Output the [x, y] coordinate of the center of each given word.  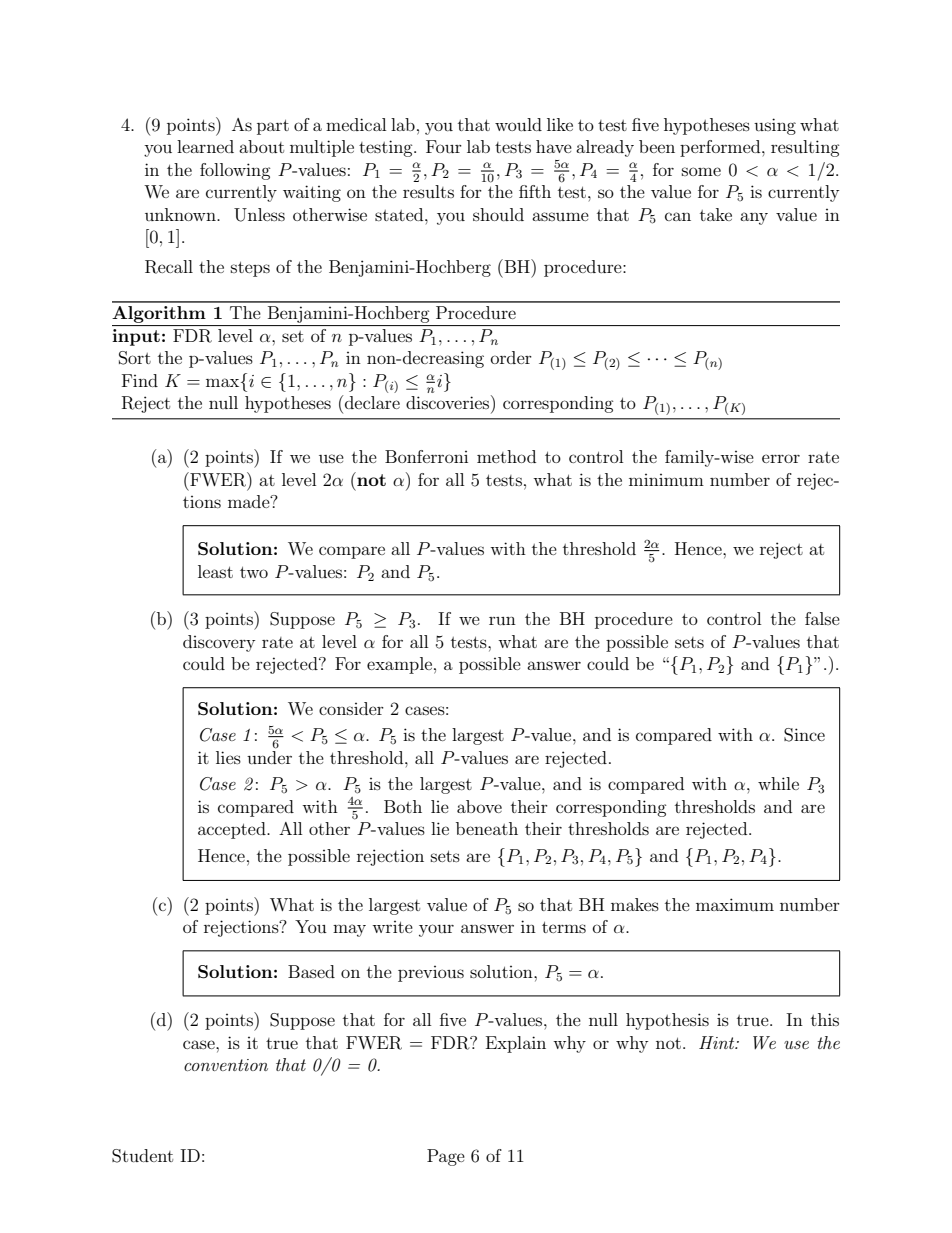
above [479, 806]
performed [721, 148]
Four [444, 146]
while [778, 783]
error [781, 458]
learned [205, 146]
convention [226, 1065]
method [506, 456]
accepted [233, 830]
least [215, 571]
